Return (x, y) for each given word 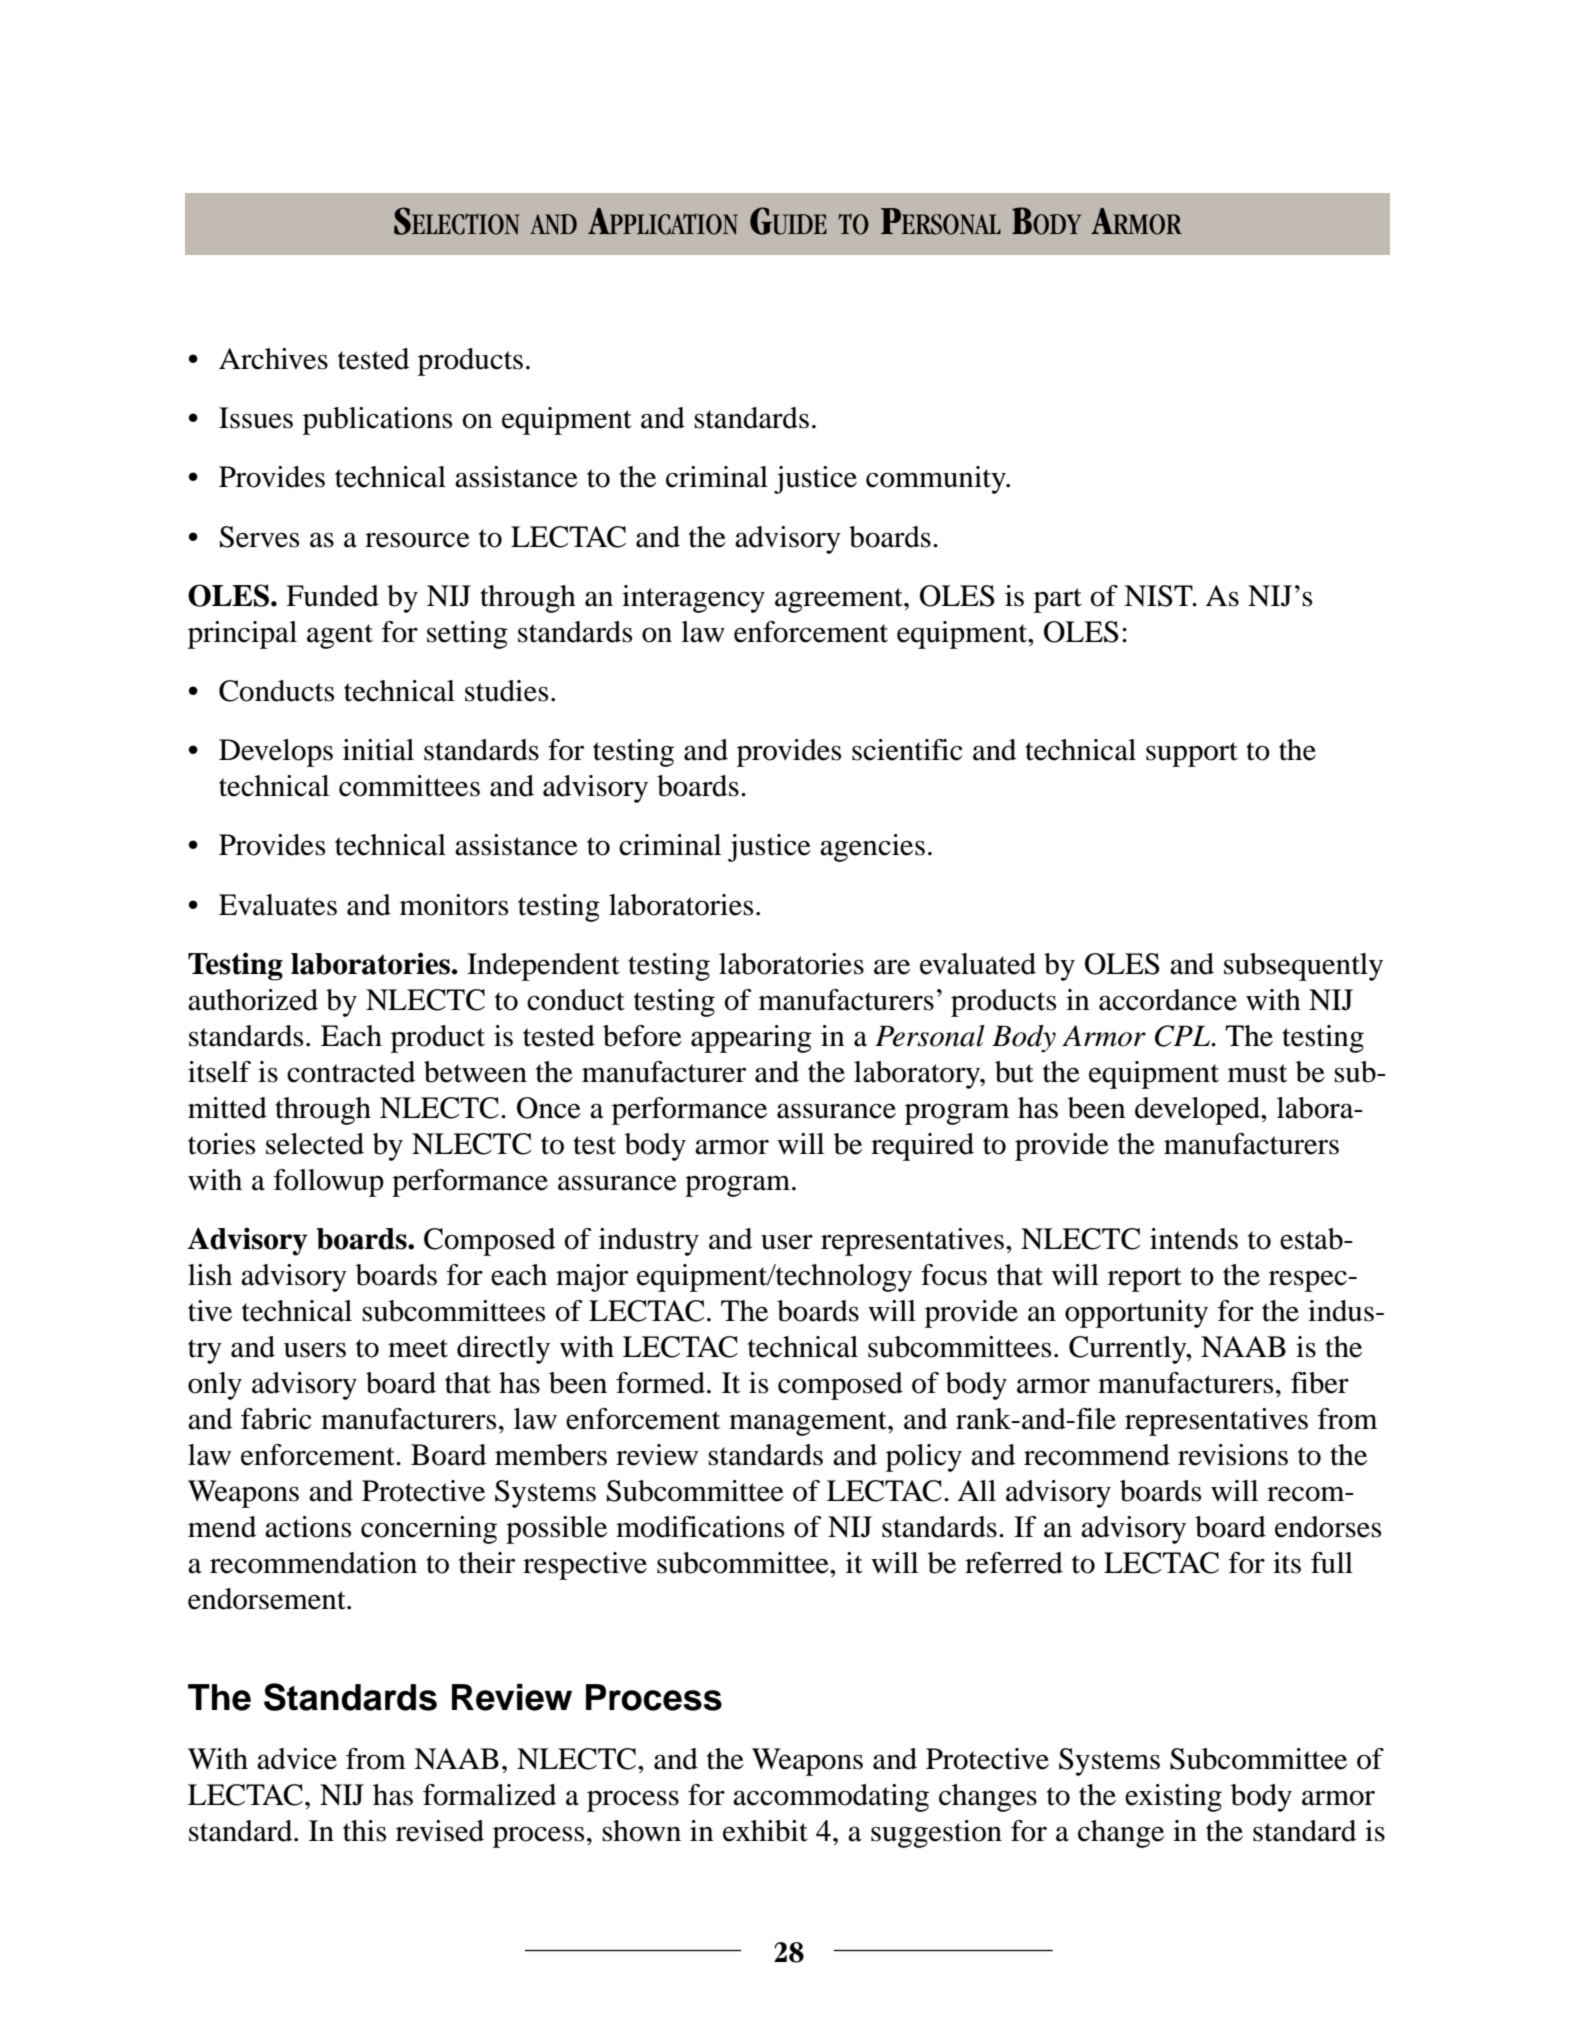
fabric (276, 1419)
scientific (907, 750)
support (1192, 754)
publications (377, 421)
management (809, 1423)
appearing (751, 1039)
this (364, 1831)
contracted (351, 1072)
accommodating (831, 1798)
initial (378, 750)
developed (1198, 1111)
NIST (1159, 596)
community (937, 480)
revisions (1233, 1455)
